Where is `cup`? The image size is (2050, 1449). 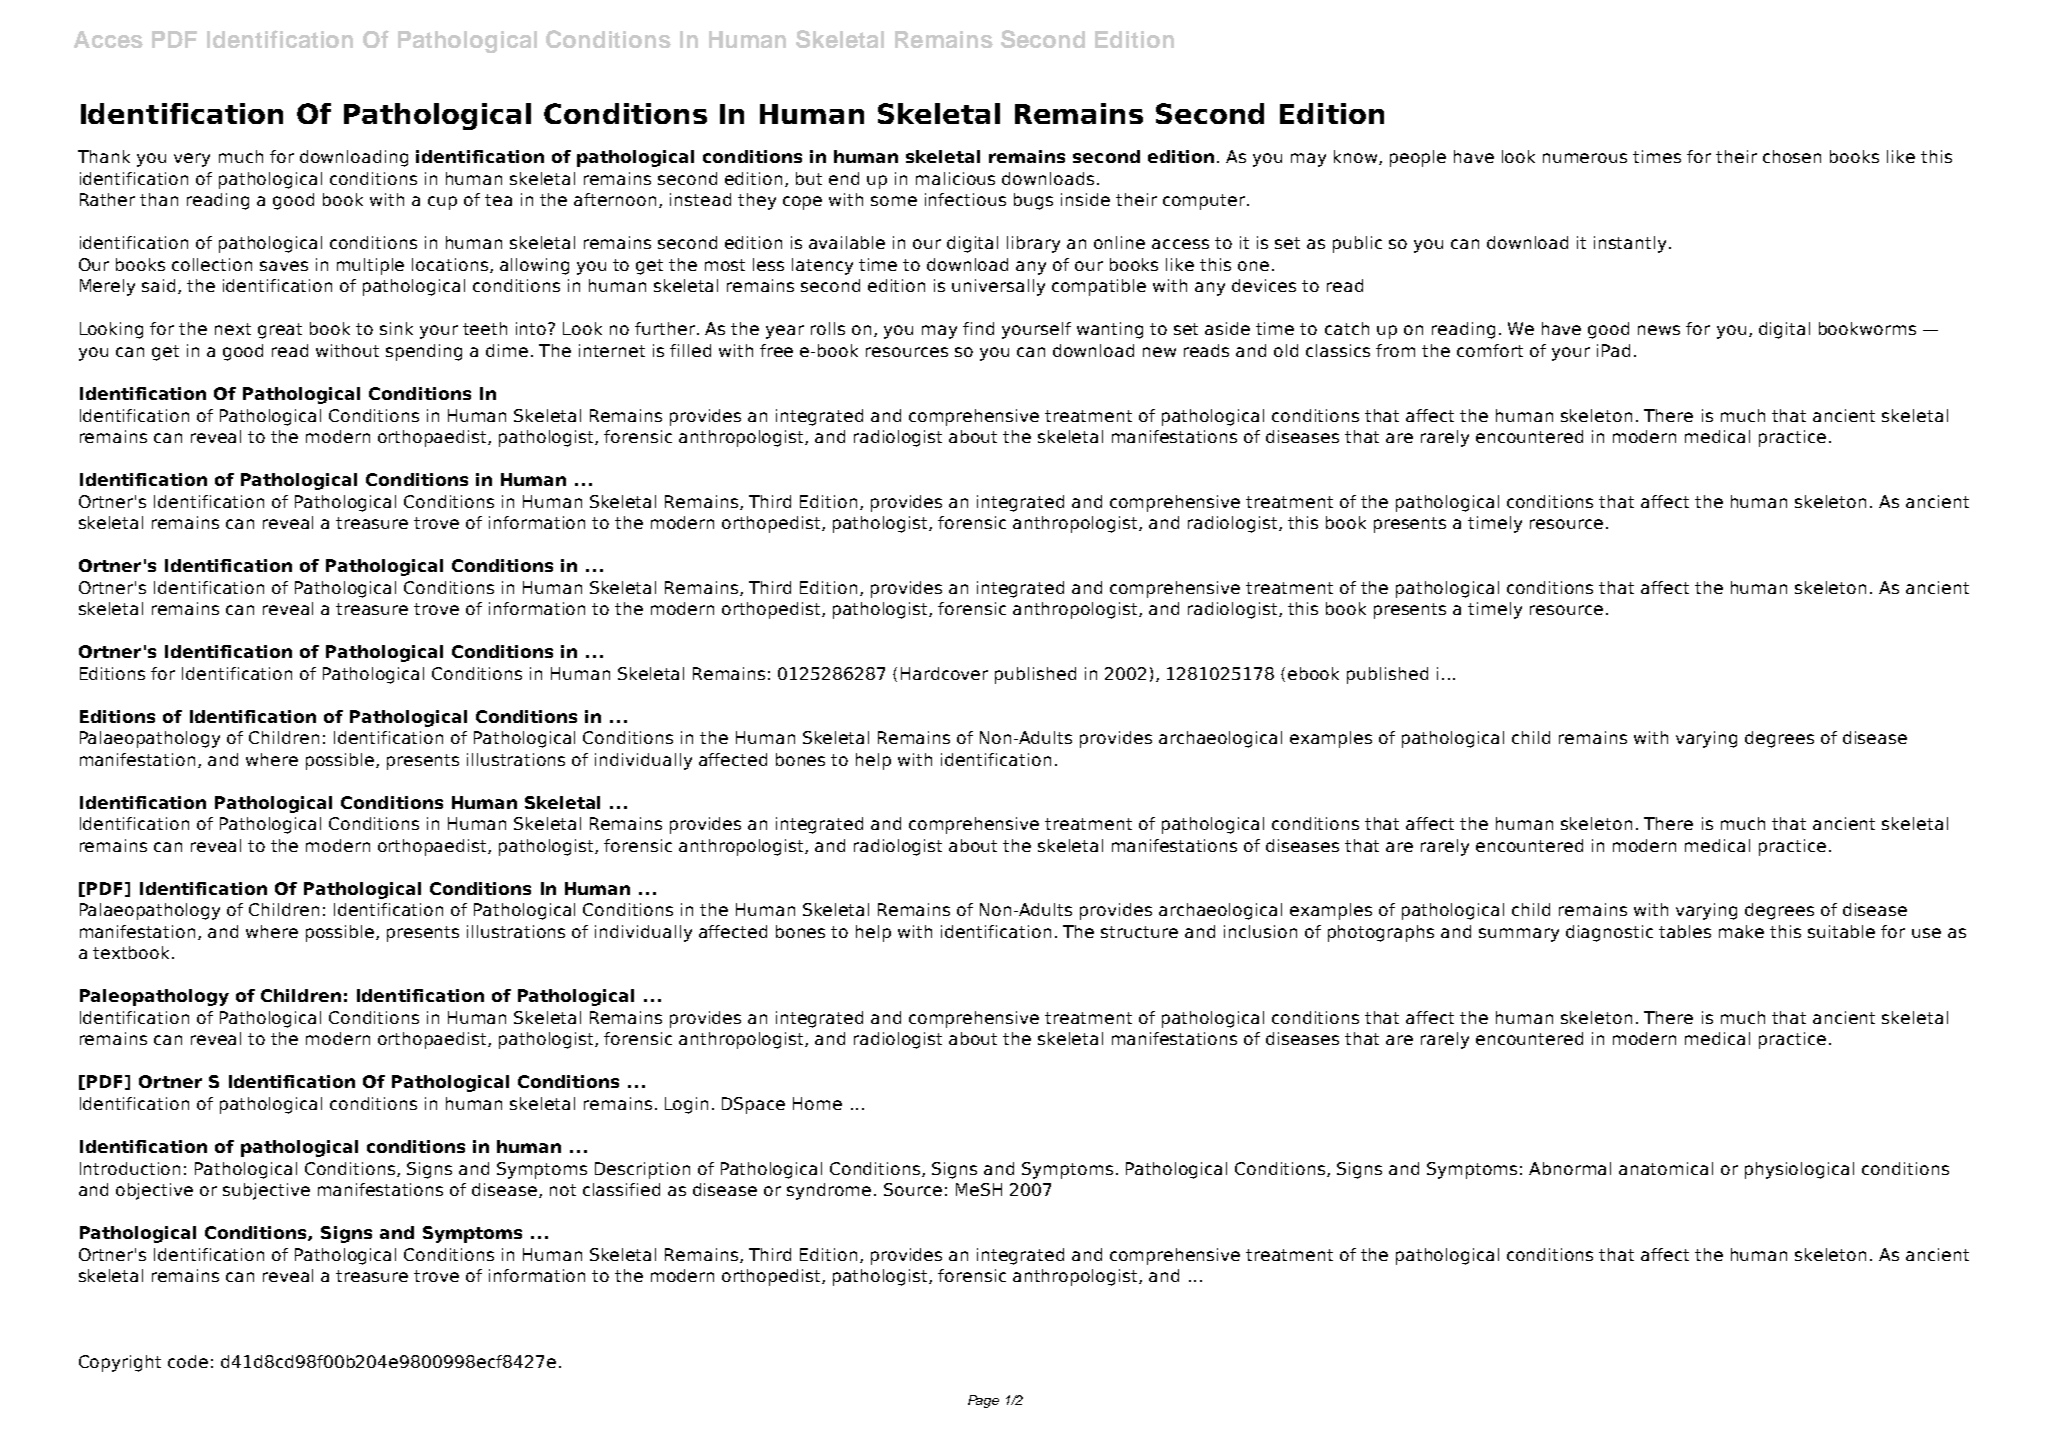 cup is located at coordinates (442, 203).
